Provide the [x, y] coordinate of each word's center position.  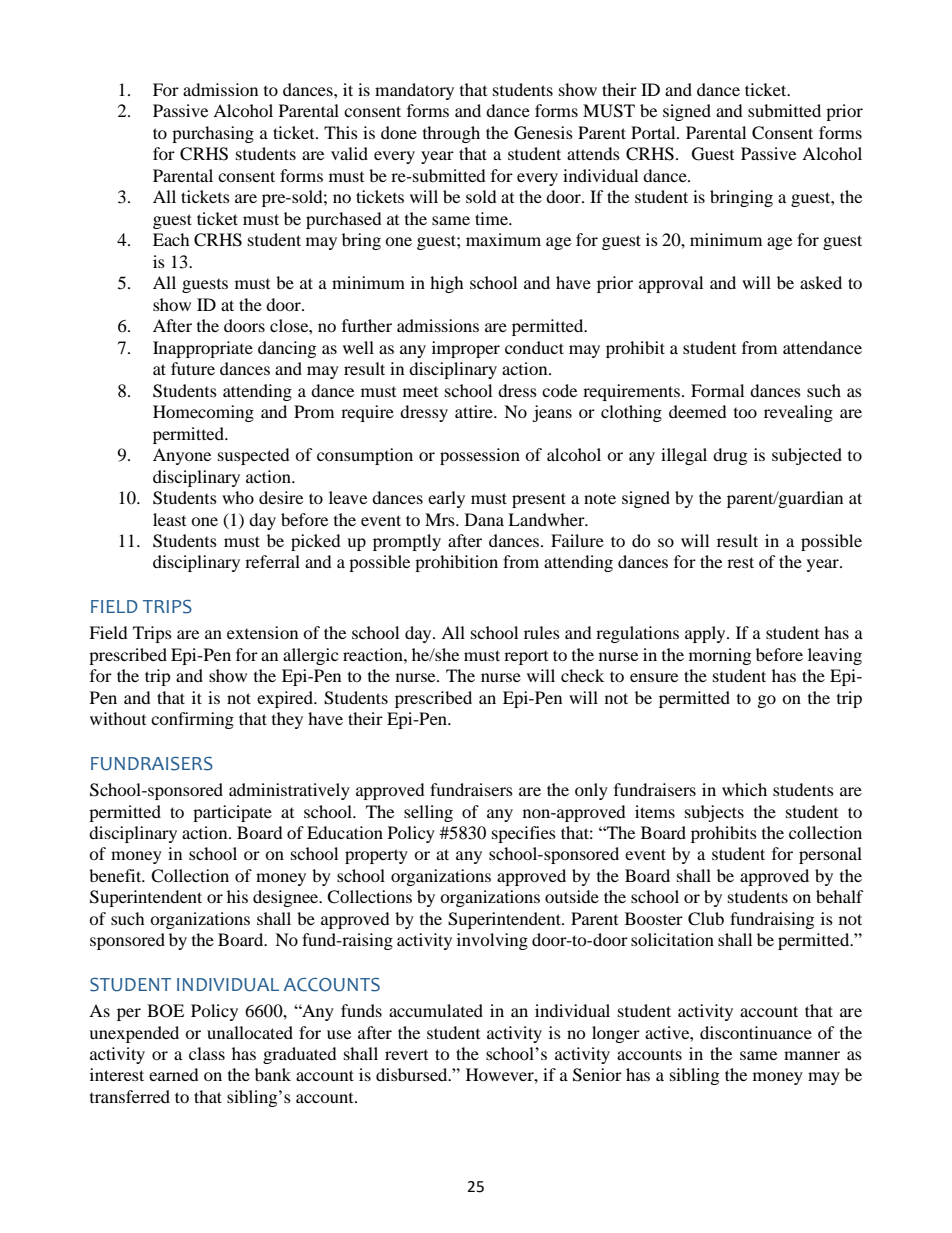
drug [730, 456]
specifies [524, 834]
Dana [484, 519]
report [526, 658]
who [238, 497]
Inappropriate [203, 349]
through [451, 134]
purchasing [213, 134]
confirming [192, 720]
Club [706, 919]
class [207, 1053]
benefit [116, 875]
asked [821, 282]
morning [720, 656]
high [447, 284]
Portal [654, 132]
